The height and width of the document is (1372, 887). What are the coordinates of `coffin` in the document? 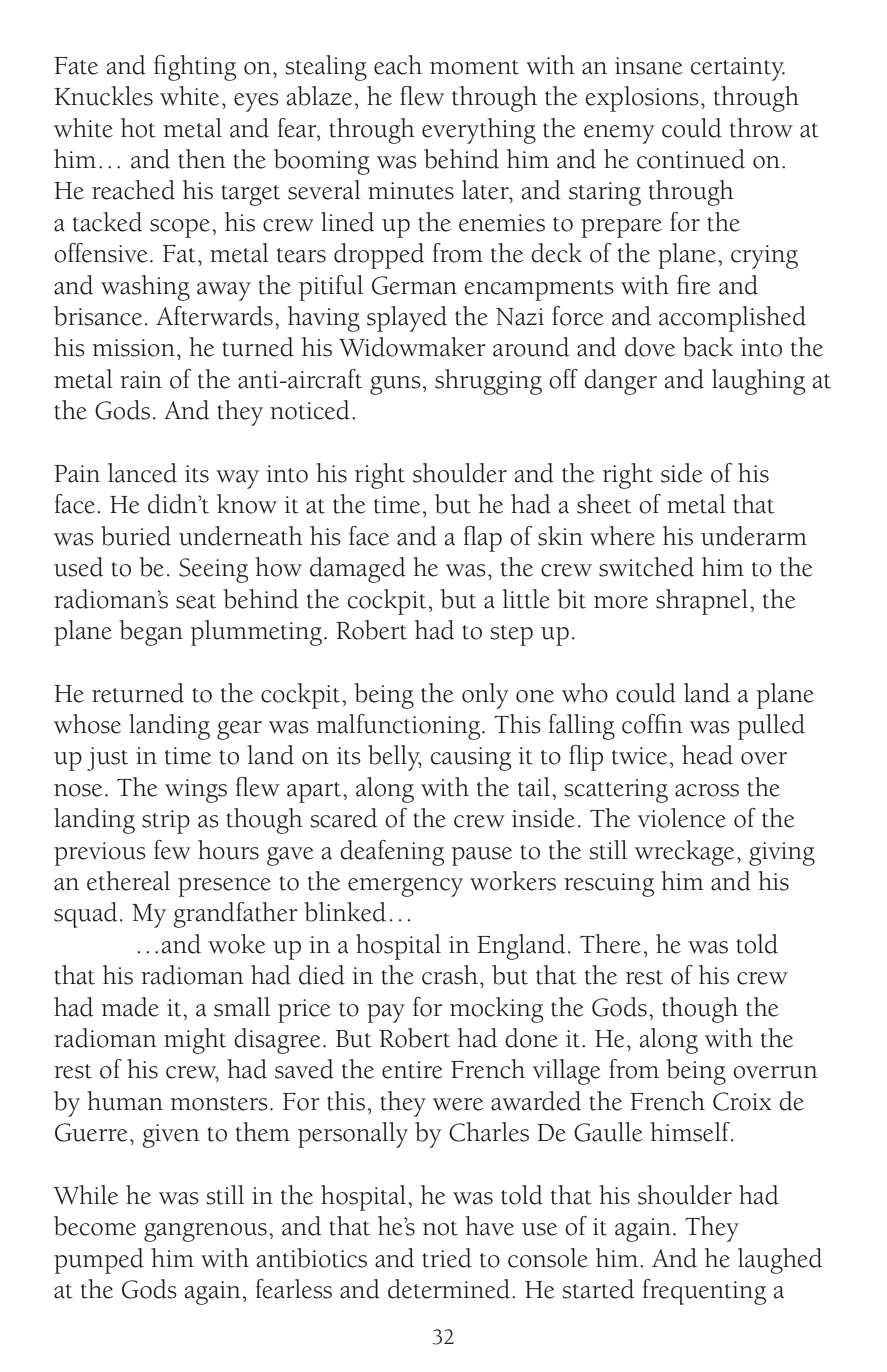 It's located at (652, 724).
